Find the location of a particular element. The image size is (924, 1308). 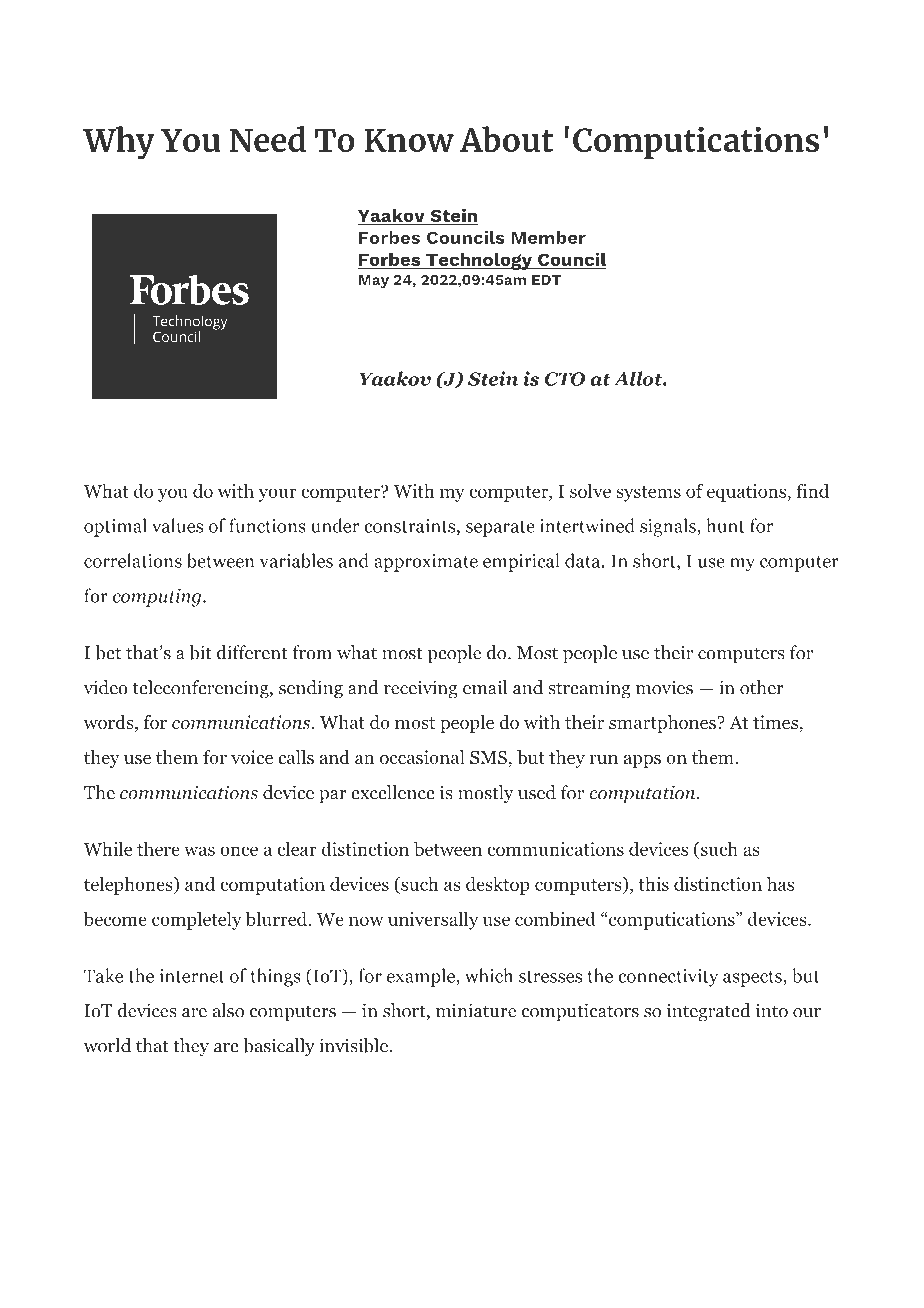

also is located at coordinates (228, 1010).
